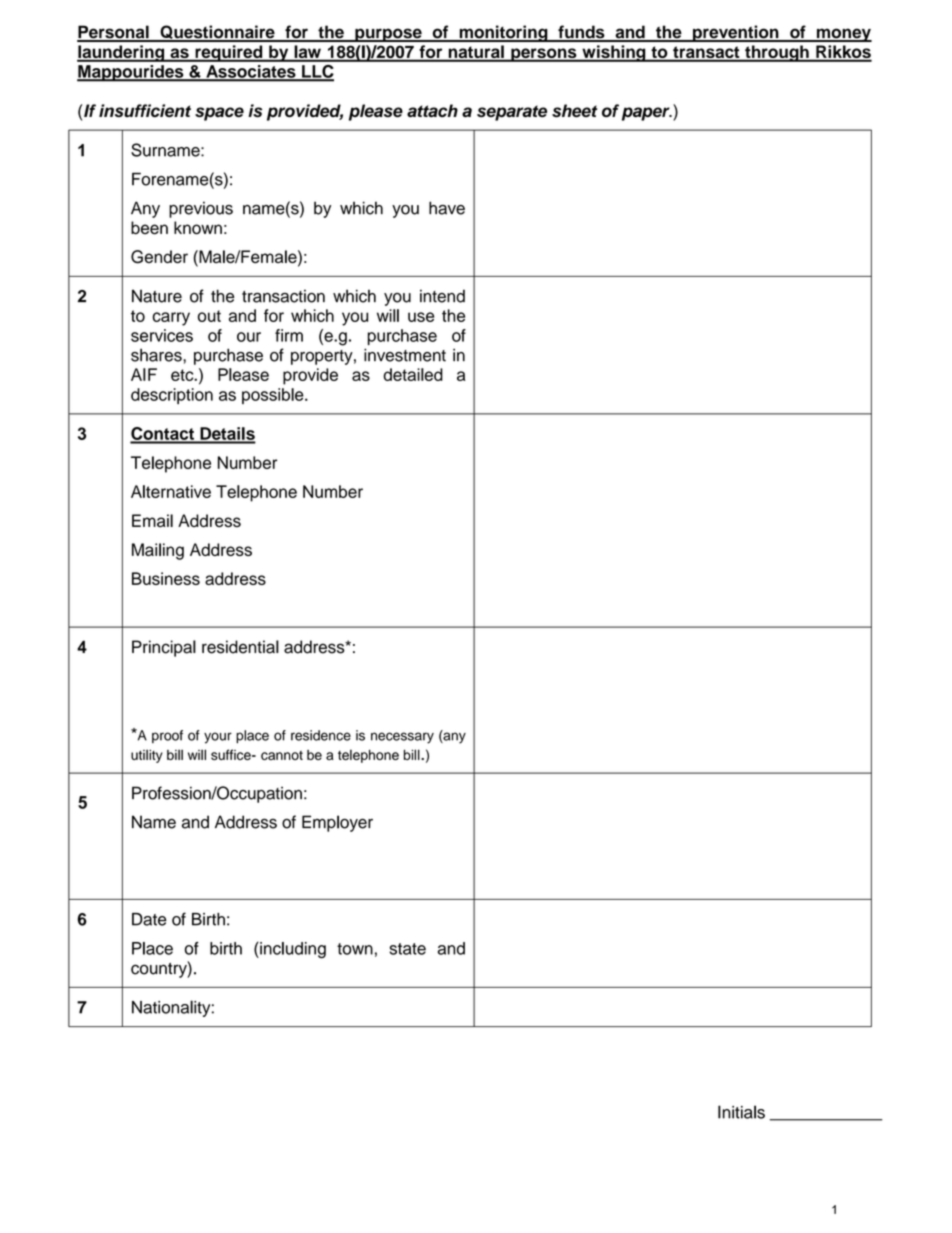  Describe the element at coordinates (442, 296) in the screenshot. I see `intend` at that location.
